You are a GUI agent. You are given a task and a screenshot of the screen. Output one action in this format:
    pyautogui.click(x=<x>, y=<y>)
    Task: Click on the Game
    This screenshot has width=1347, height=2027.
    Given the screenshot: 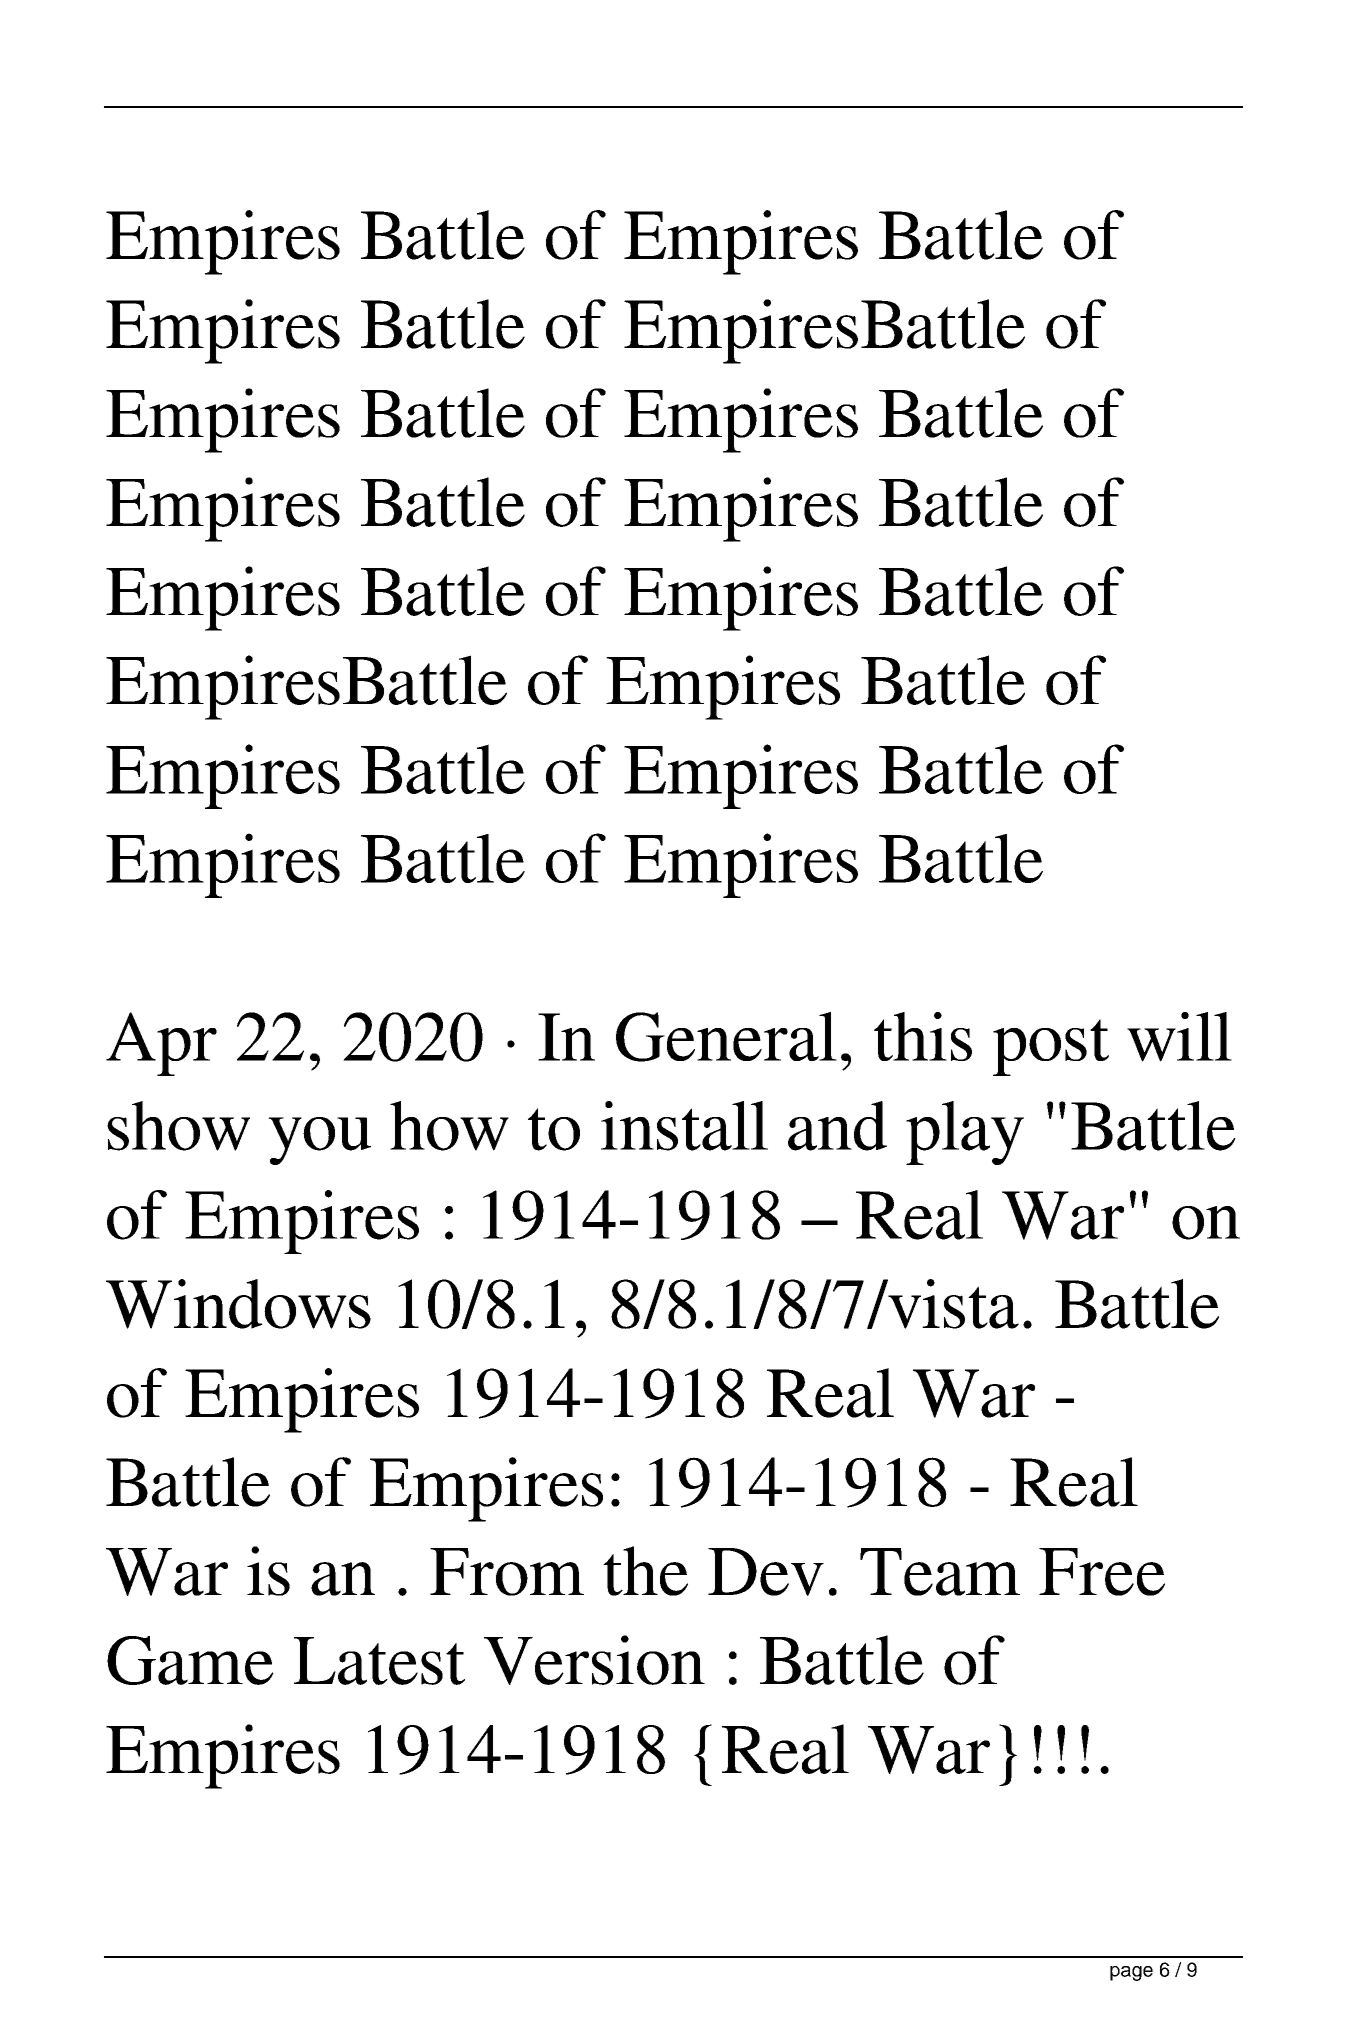 What is the action you would take?
    pyautogui.click(x=190, y=1660)
